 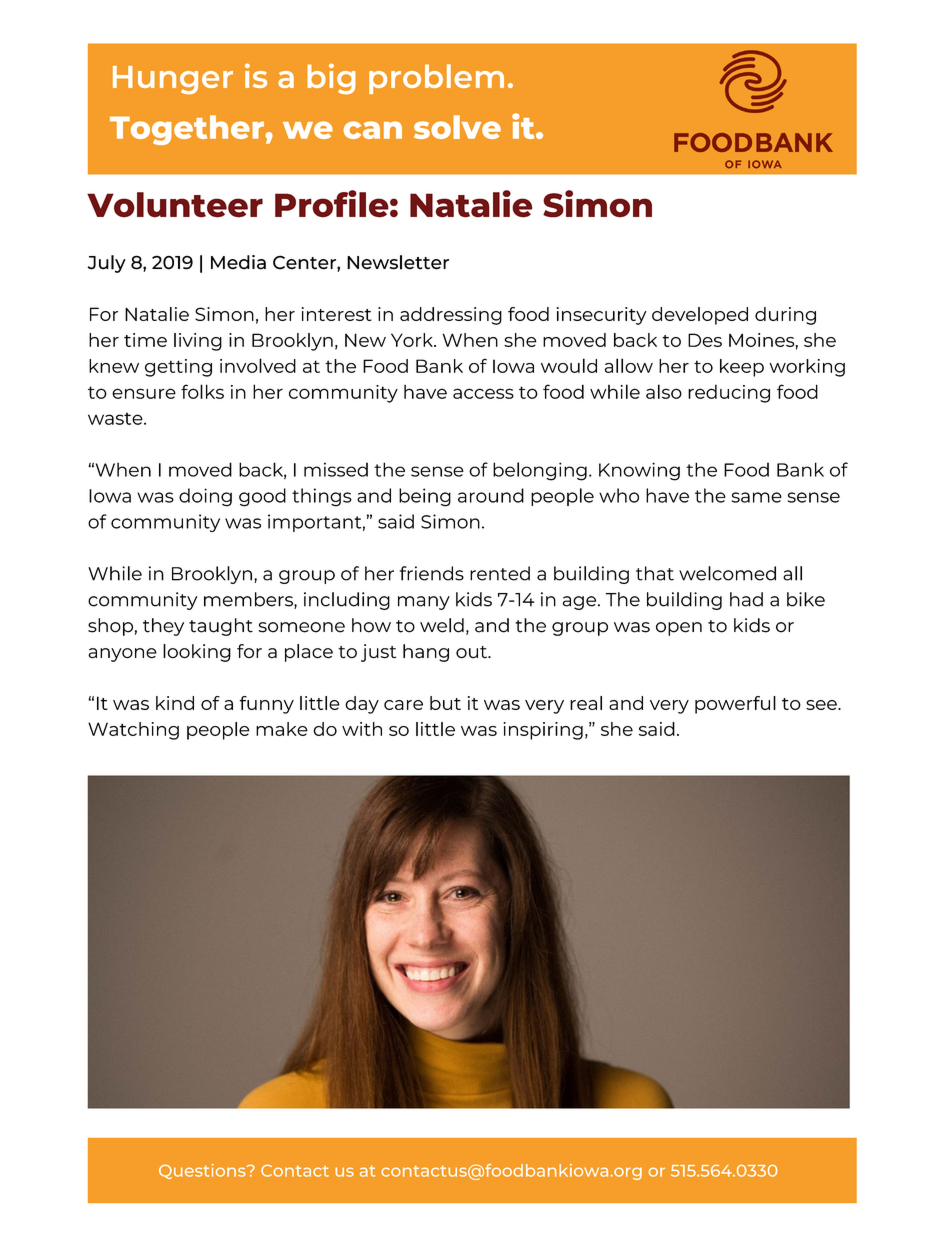 What do you see at coordinates (756, 497) in the document?
I see `same` at bounding box center [756, 497].
